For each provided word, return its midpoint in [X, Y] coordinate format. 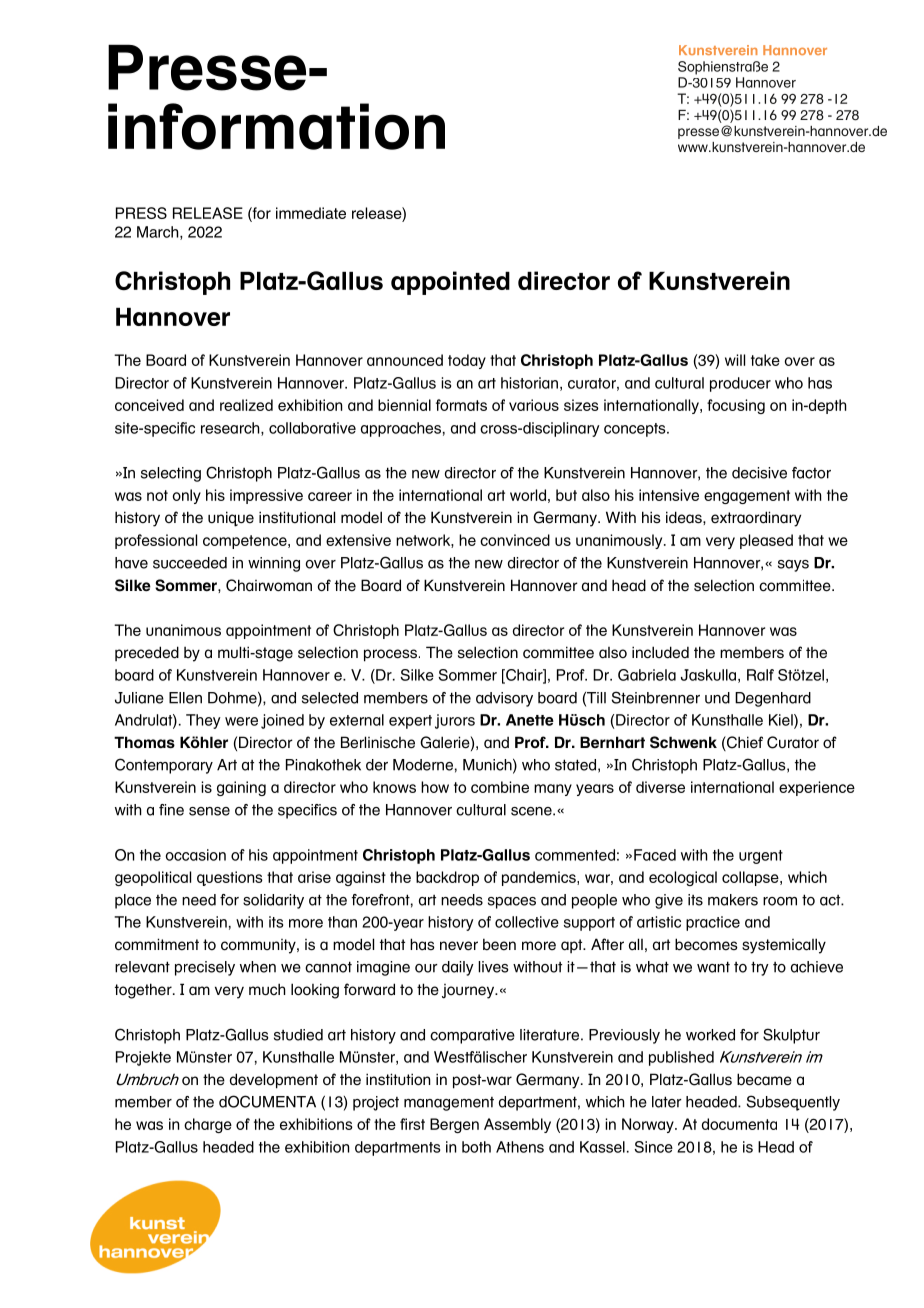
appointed [450, 283]
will [735, 360]
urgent [761, 857]
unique [231, 519]
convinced [515, 540]
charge [208, 1125]
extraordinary [756, 519]
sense [209, 811]
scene [532, 811]
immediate [311, 213]
